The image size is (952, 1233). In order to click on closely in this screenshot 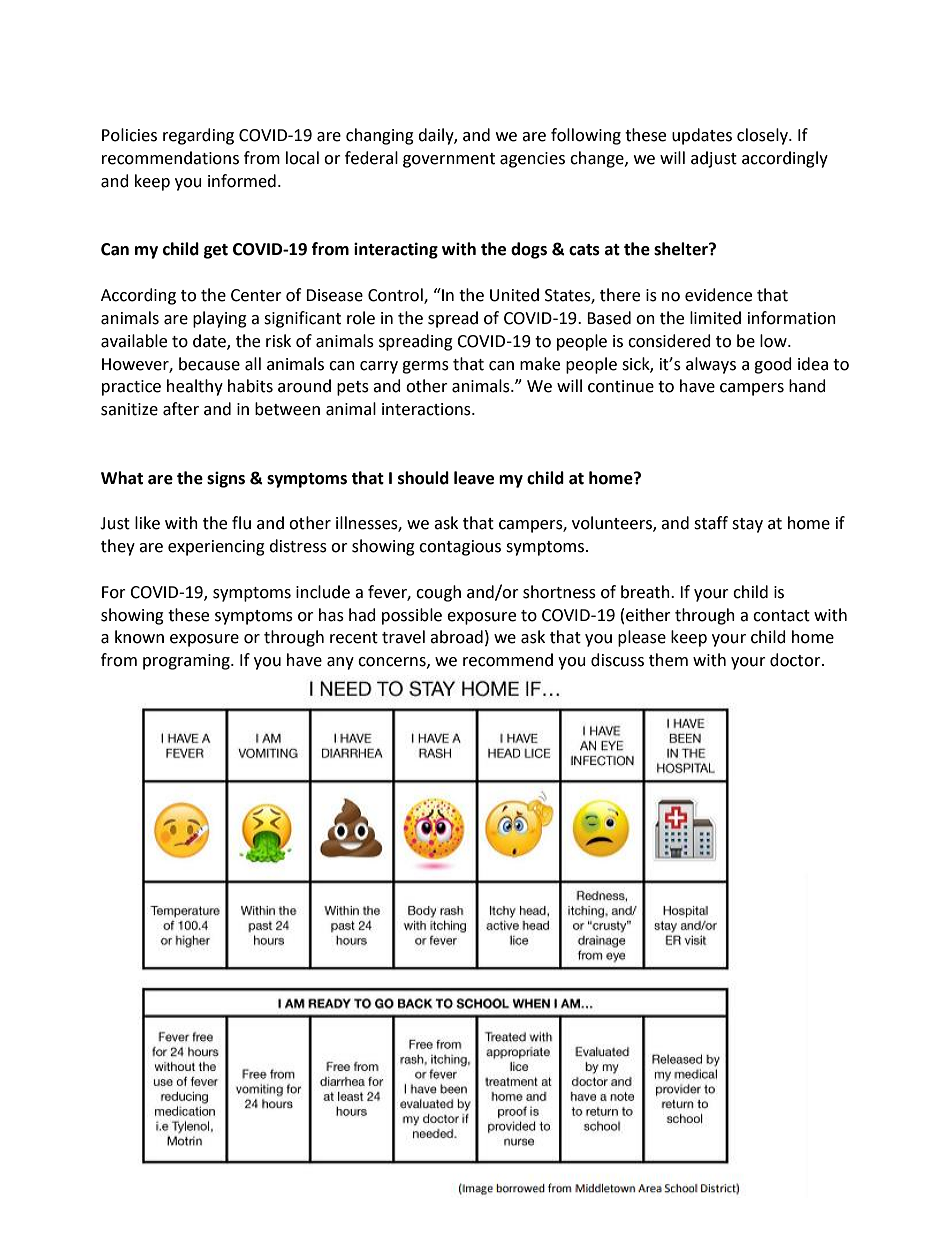, I will do `click(763, 136)`.
